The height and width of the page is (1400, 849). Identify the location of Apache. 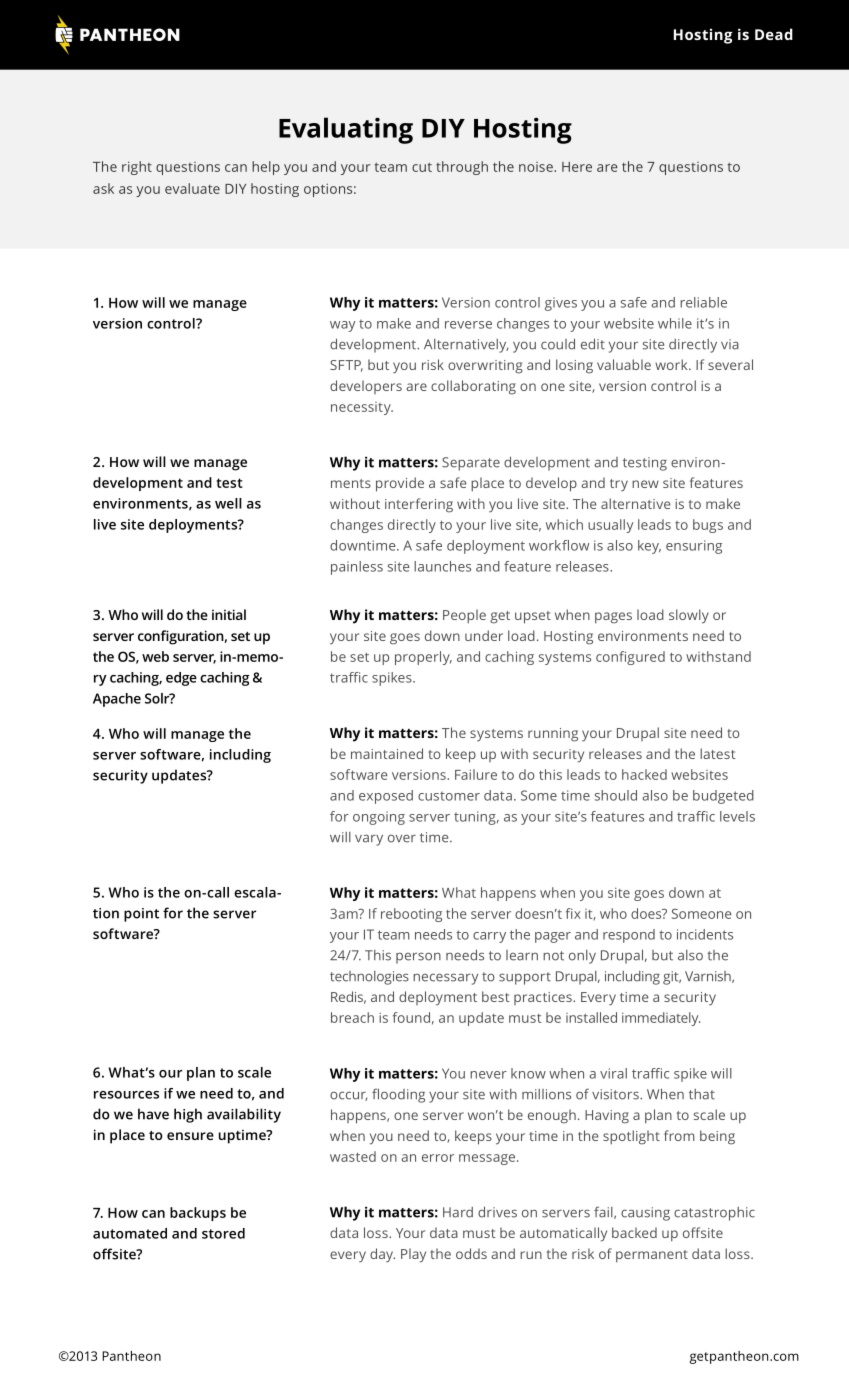
(117, 700).
